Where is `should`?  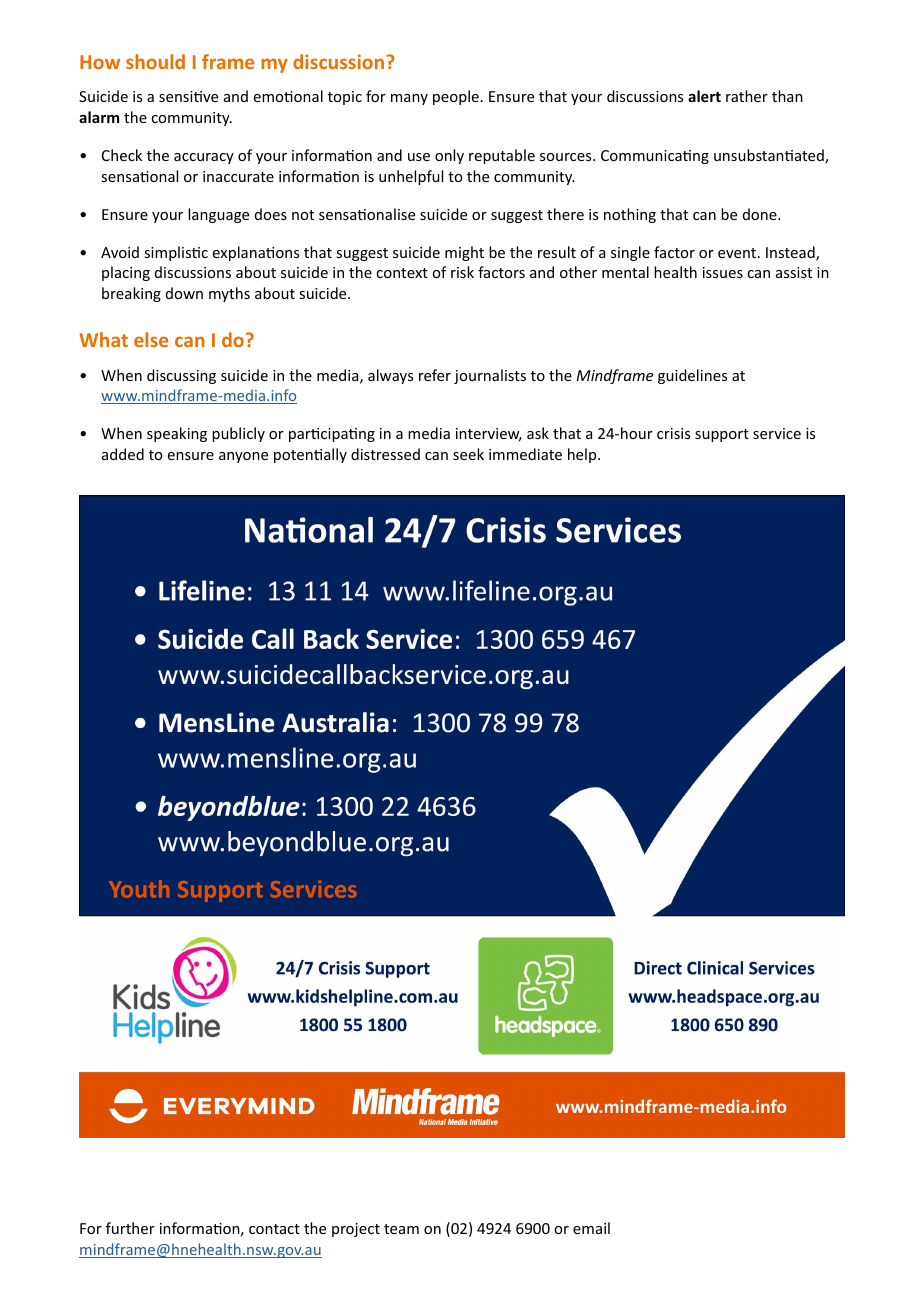 should is located at coordinates (155, 61).
